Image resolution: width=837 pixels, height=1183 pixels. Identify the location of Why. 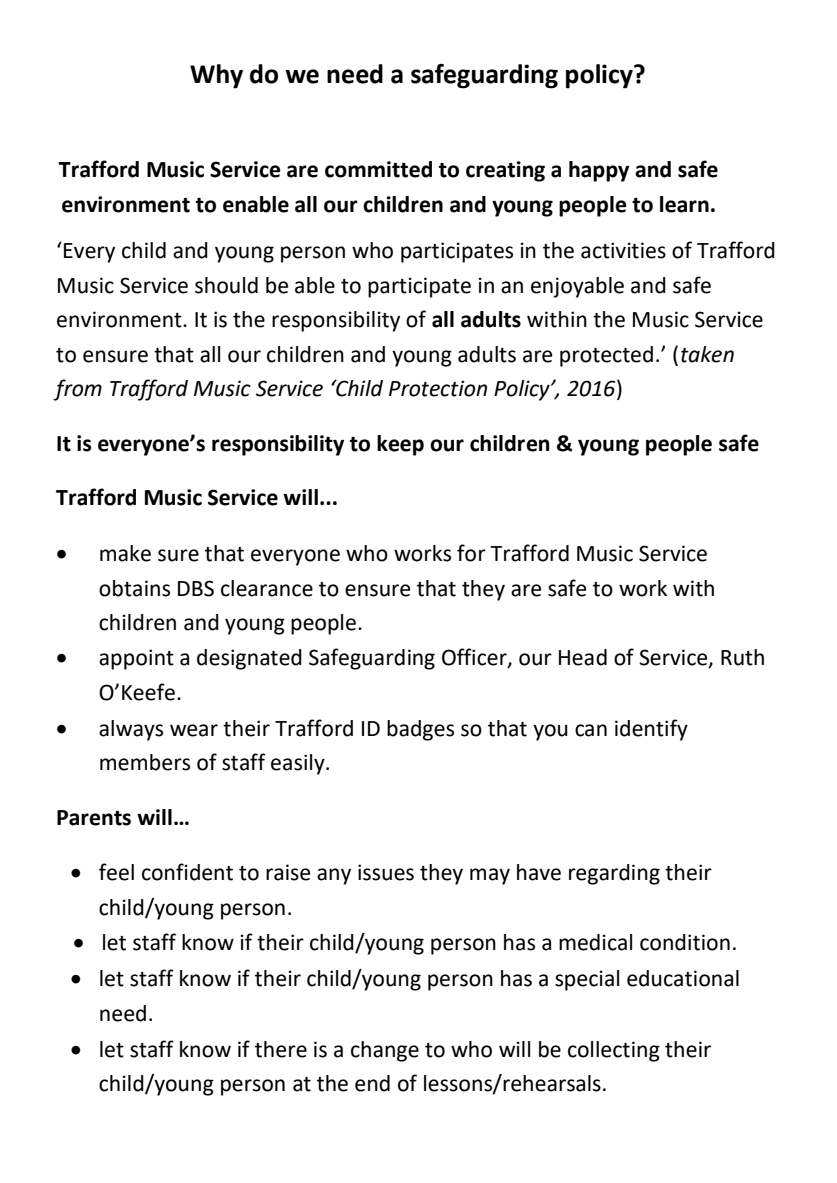
(216, 76).
